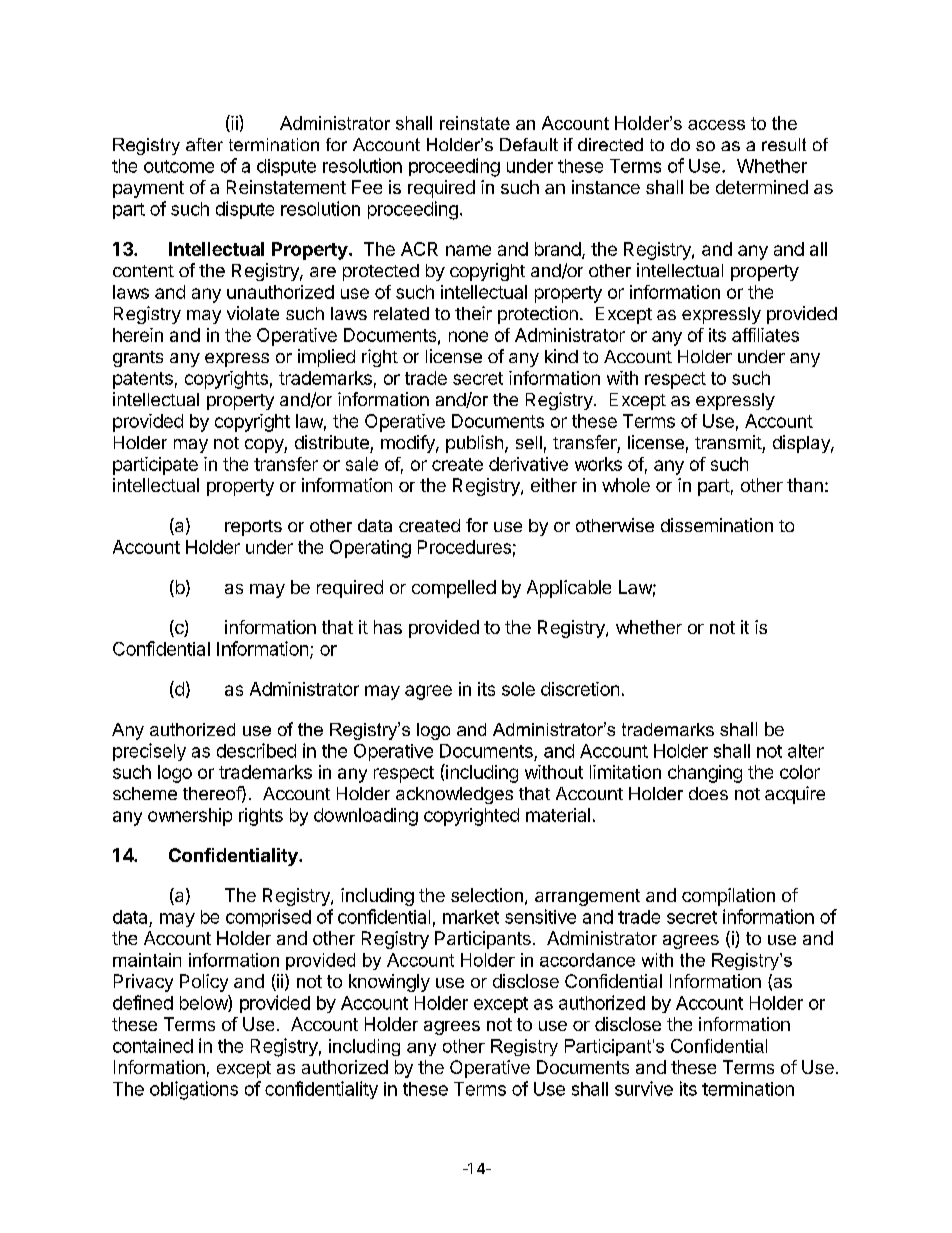 The width and height of the document is (952, 1233). What do you see at coordinates (717, 525) in the document?
I see `dissemination` at bounding box center [717, 525].
